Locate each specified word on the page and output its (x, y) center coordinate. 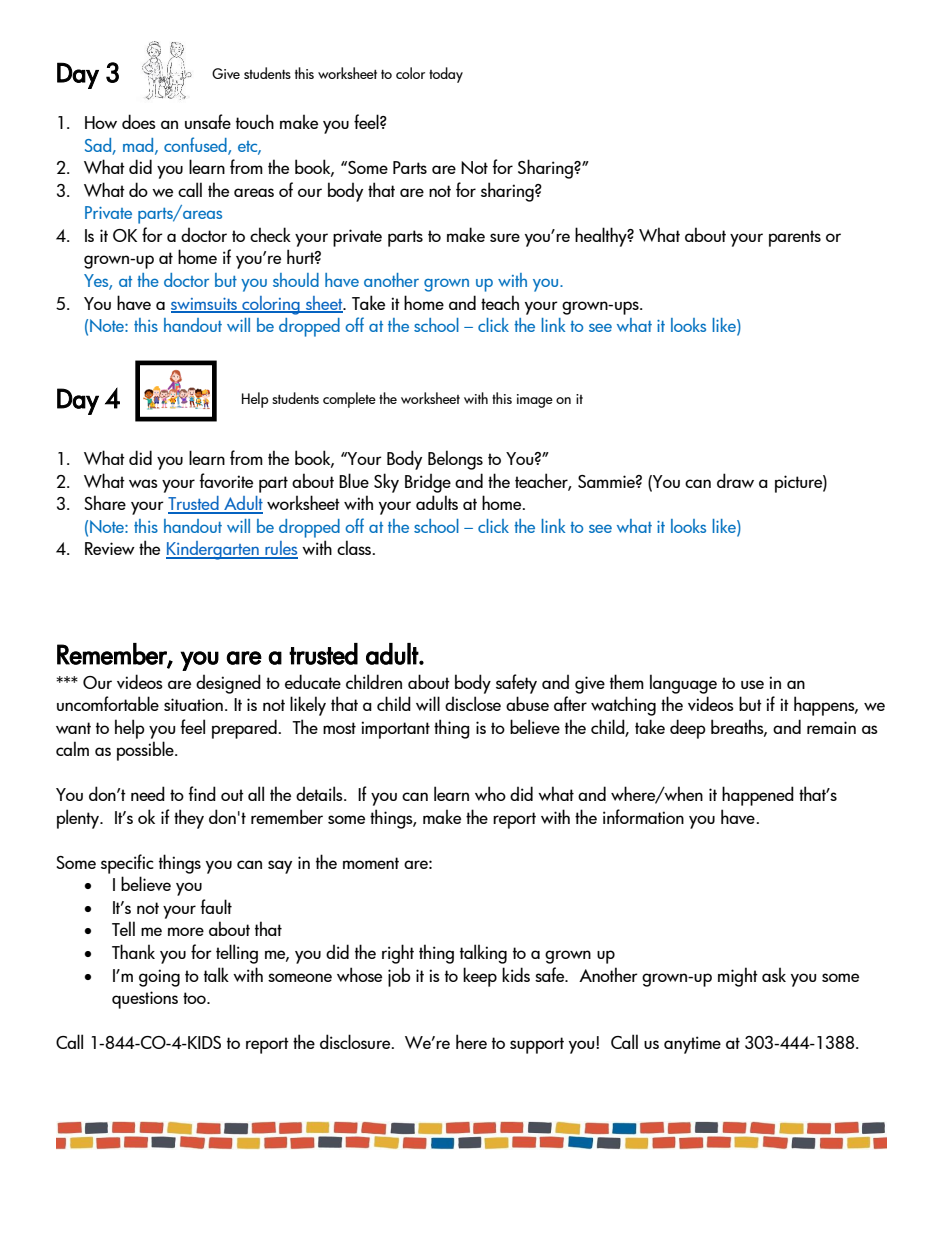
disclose (473, 703)
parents (795, 238)
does (139, 121)
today (446, 75)
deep (688, 729)
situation (193, 704)
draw (735, 480)
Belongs (455, 460)
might (738, 977)
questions (145, 1000)
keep (480, 977)
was (143, 483)
